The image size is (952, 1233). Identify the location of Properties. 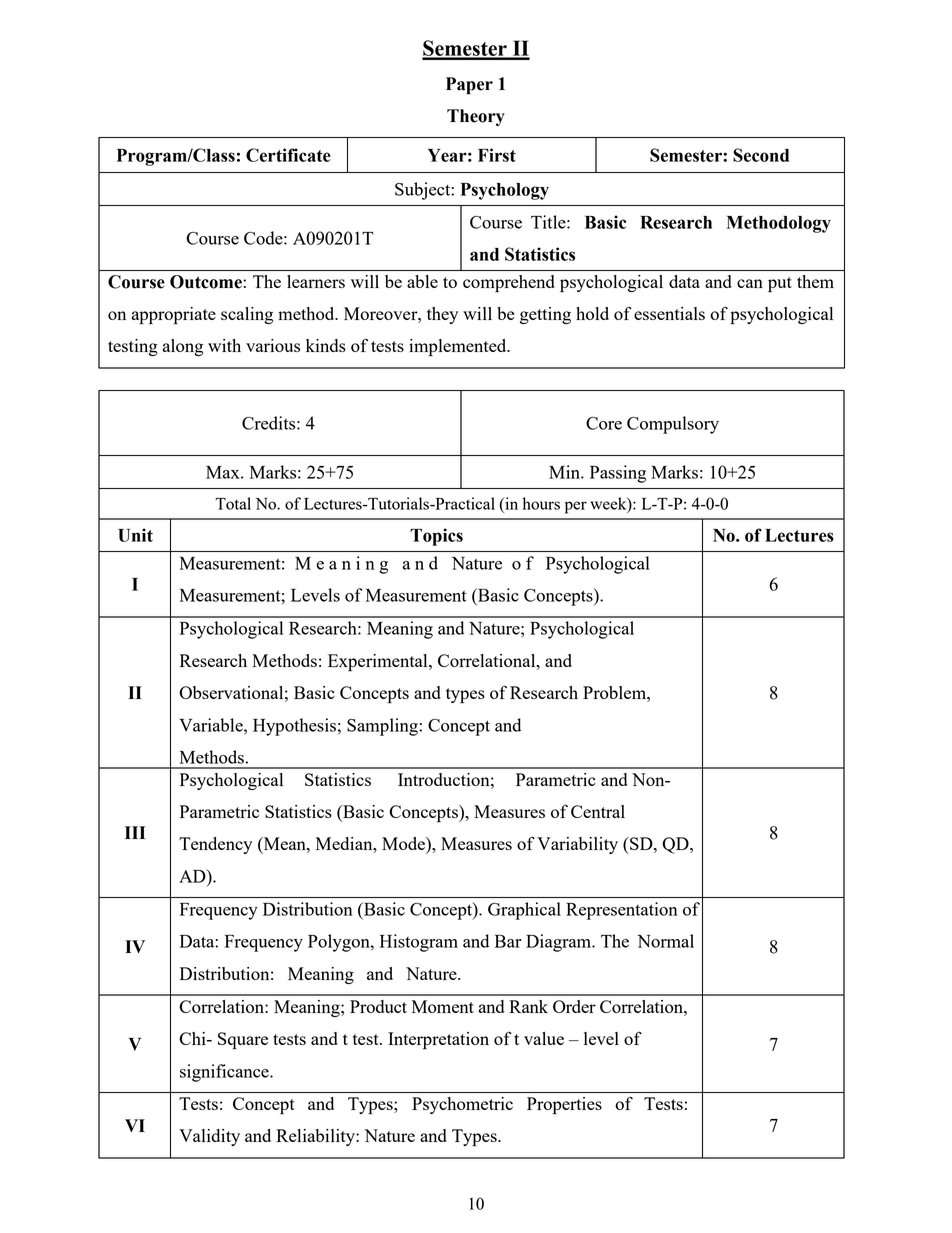
(564, 1105).
